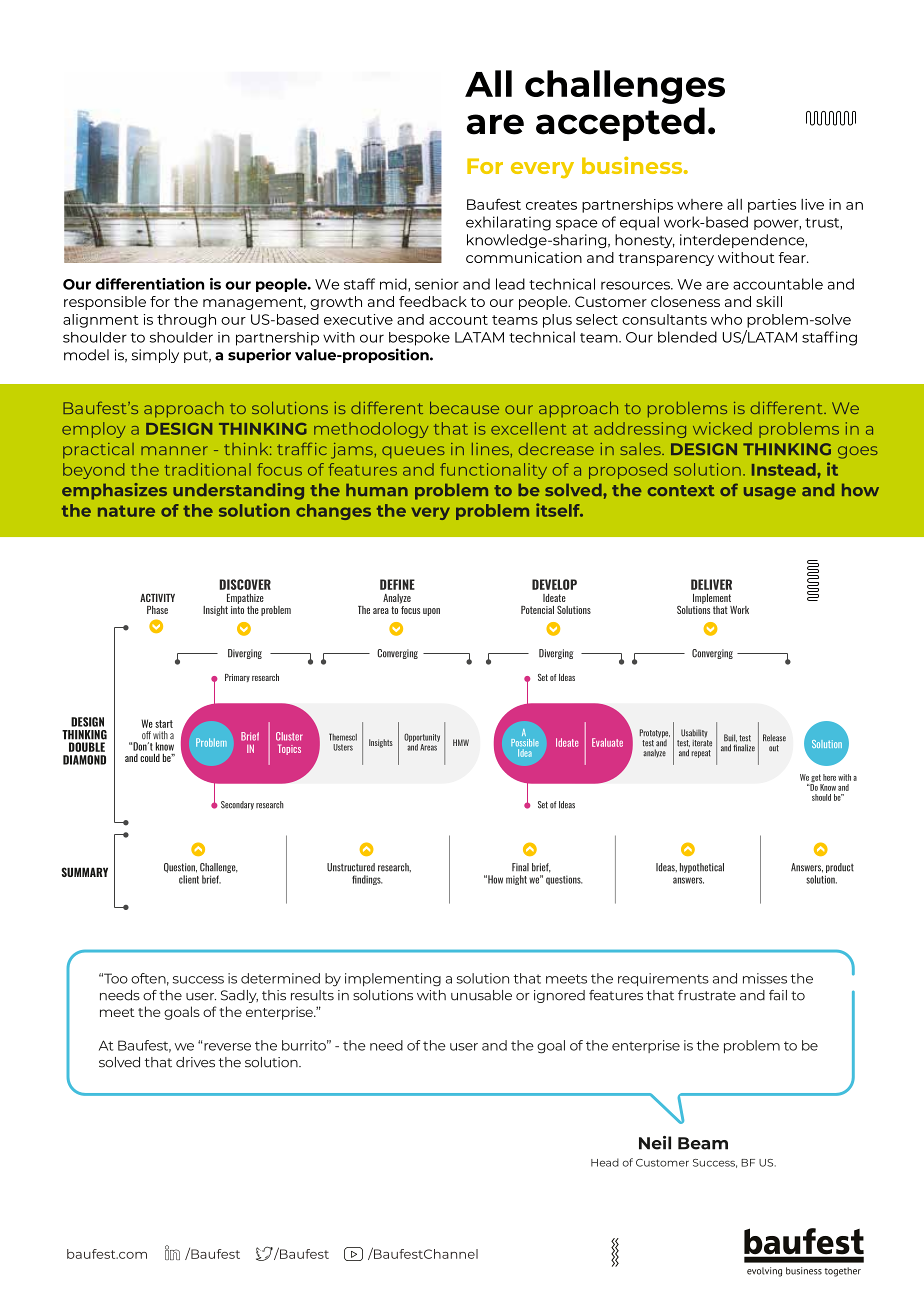 This screenshot has height=1308, width=924. What do you see at coordinates (703, 1143) in the screenshot?
I see `Beam` at bounding box center [703, 1143].
